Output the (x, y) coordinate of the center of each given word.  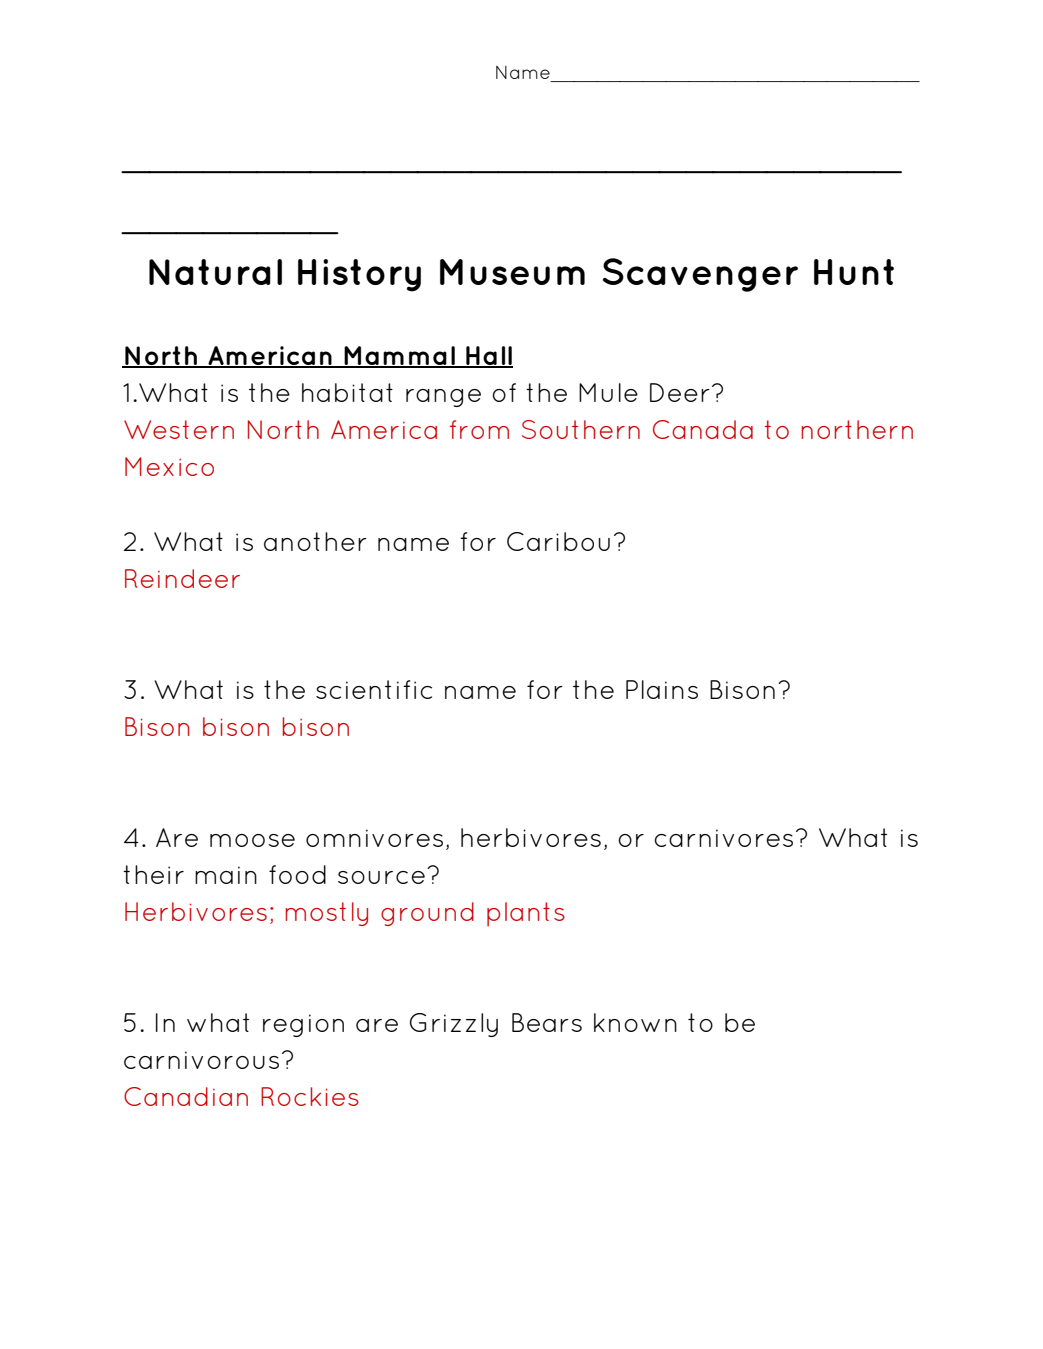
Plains (662, 689)
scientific (374, 689)
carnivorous (201, 1060)
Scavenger (700, 275)
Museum (512, 272)
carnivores (723, 838)
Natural (215, 272)
